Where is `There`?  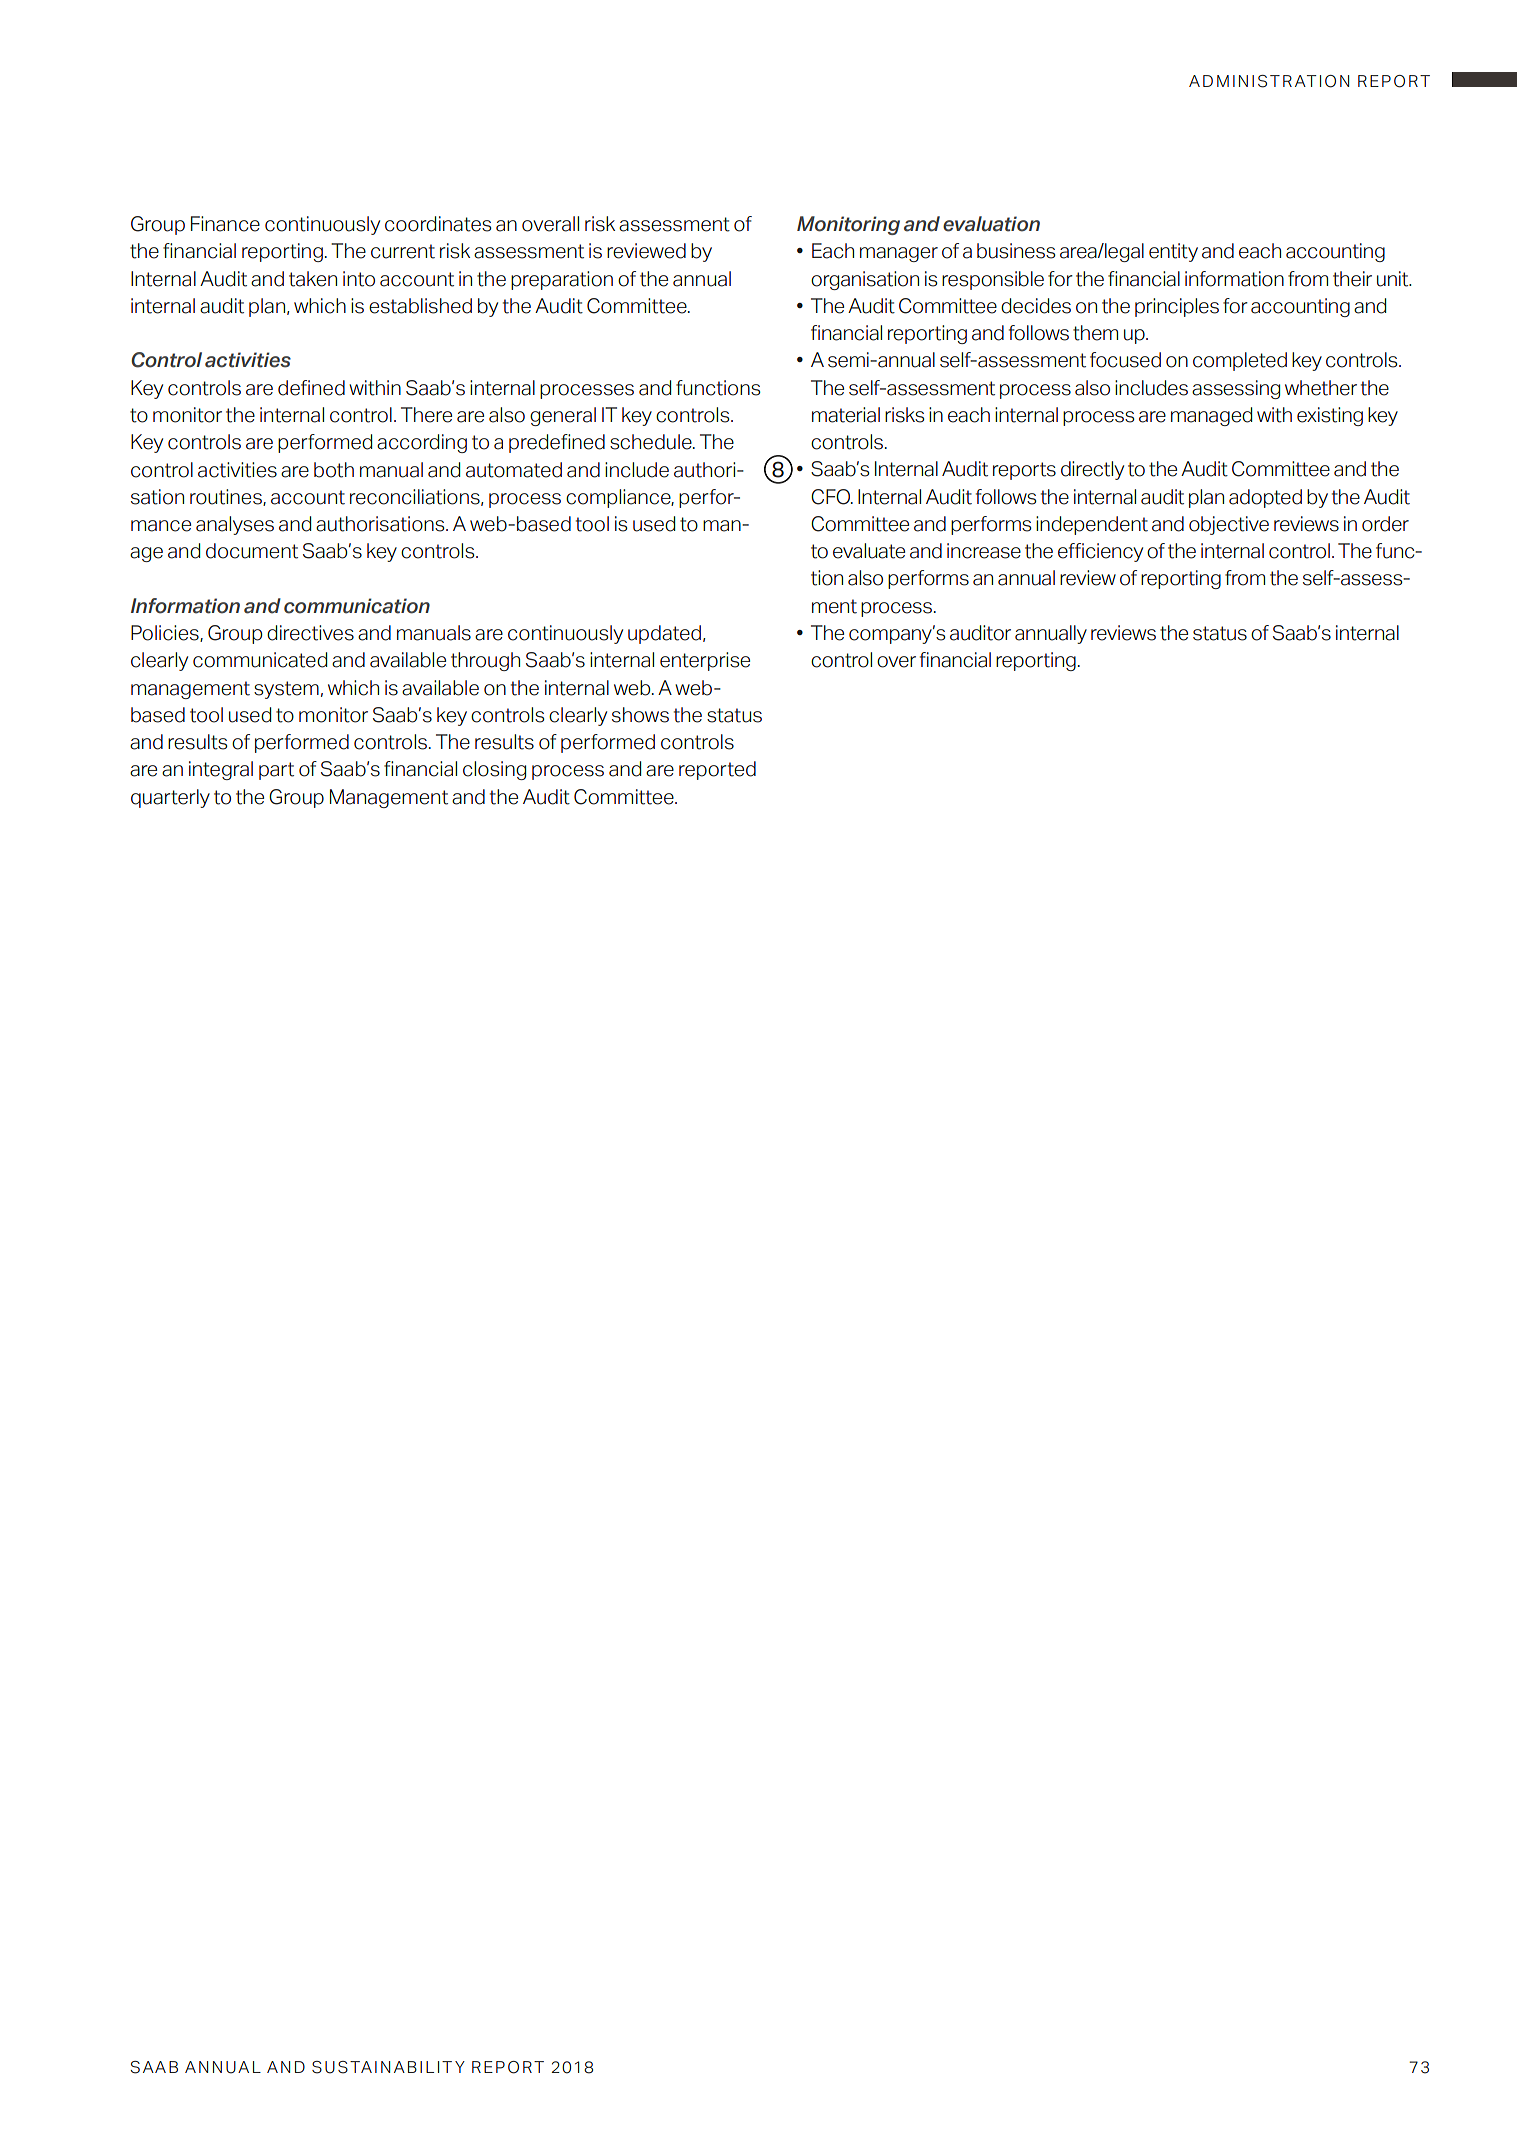 There is located at coordinates (426, 415).
